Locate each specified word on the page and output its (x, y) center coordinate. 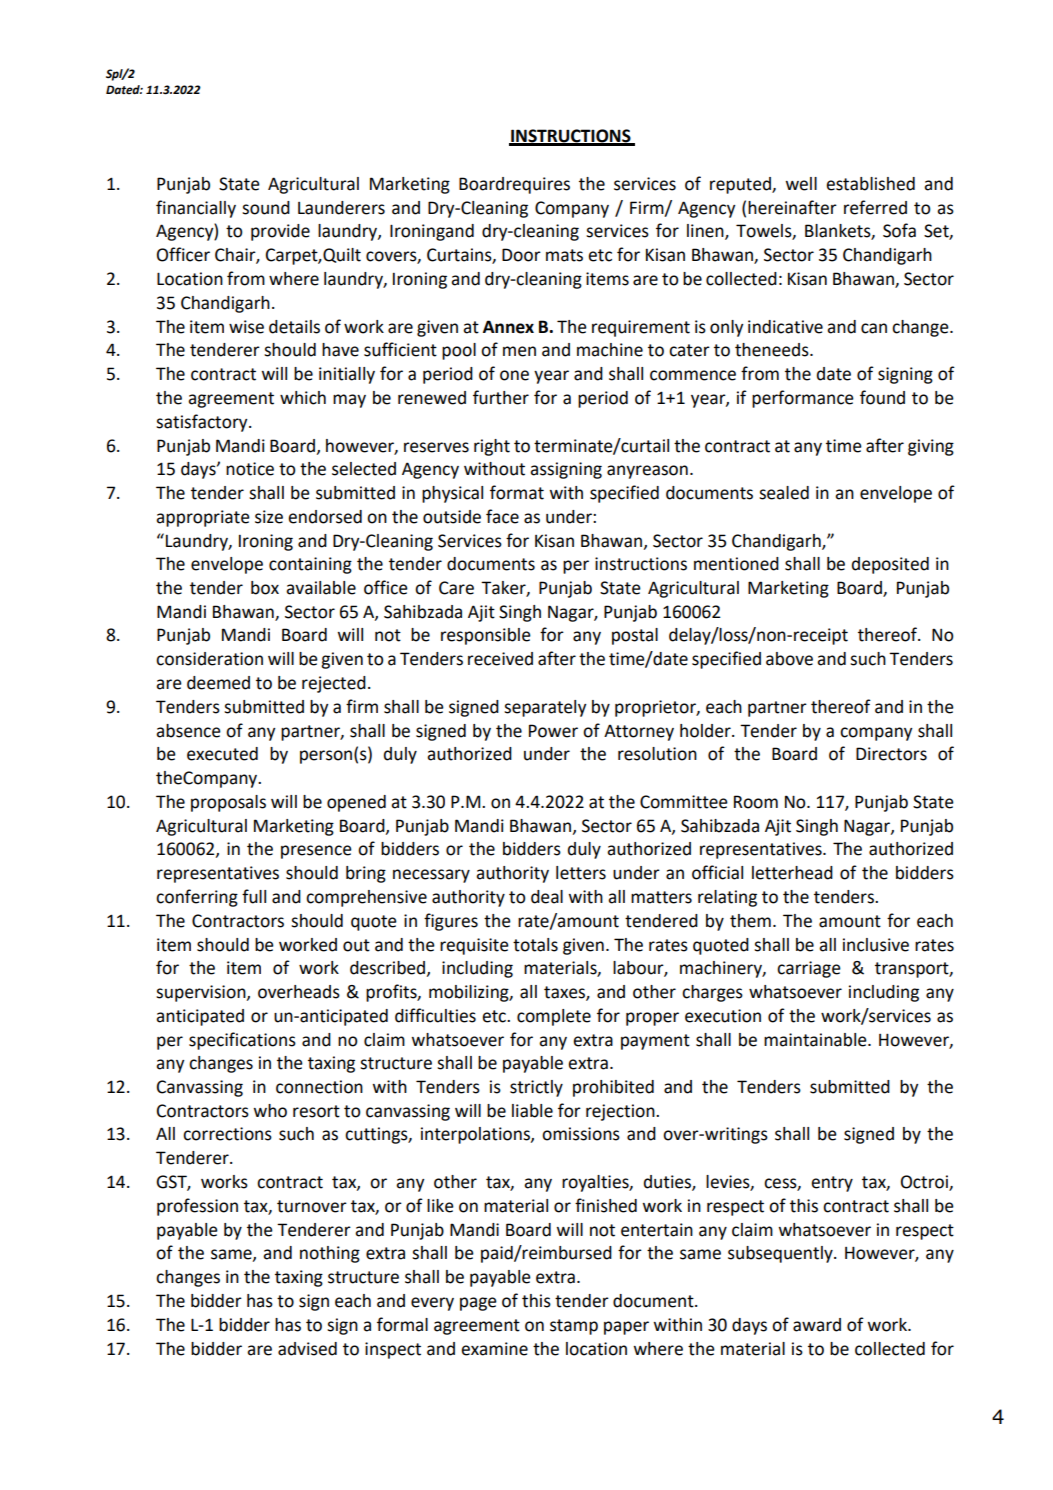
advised (307, 1349)
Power (553, 731)
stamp (574, 1327)
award (817, 1325)
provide (280, 232)
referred (875, 207)
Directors (891, 754)
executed (222, 754)
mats (564, 255)
